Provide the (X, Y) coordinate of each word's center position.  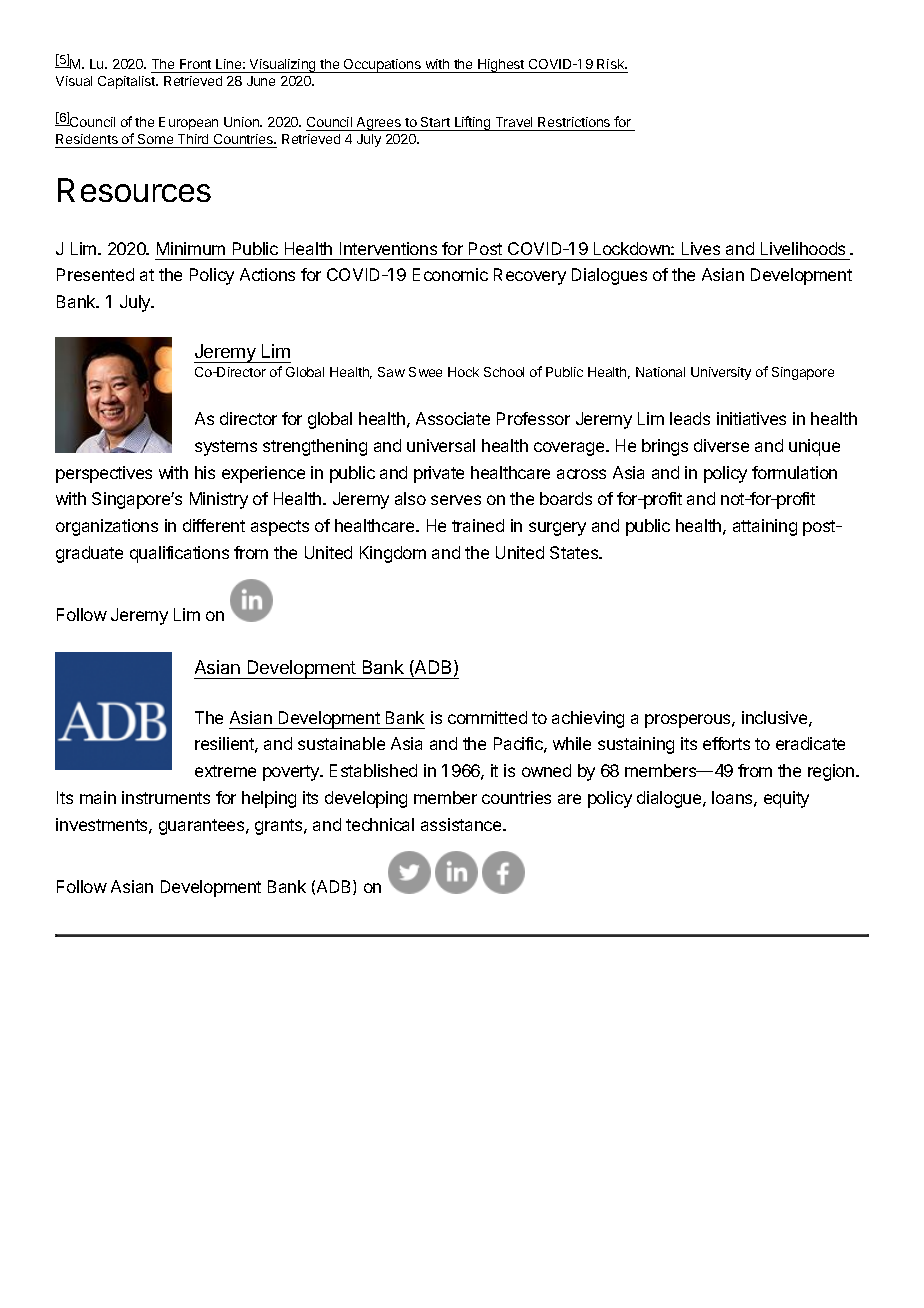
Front (195, 64)
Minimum (191, 248)
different (214, 525)
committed (487, 717)
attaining (765, 527)
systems (226, 448)
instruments (166, 797)
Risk (612, 64)
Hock (463, 372)
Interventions (388, 248)
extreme (225, 771)
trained (478, 525)
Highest (501, 66)
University (721, 373)
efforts (726, 743)
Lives (701, 248)
